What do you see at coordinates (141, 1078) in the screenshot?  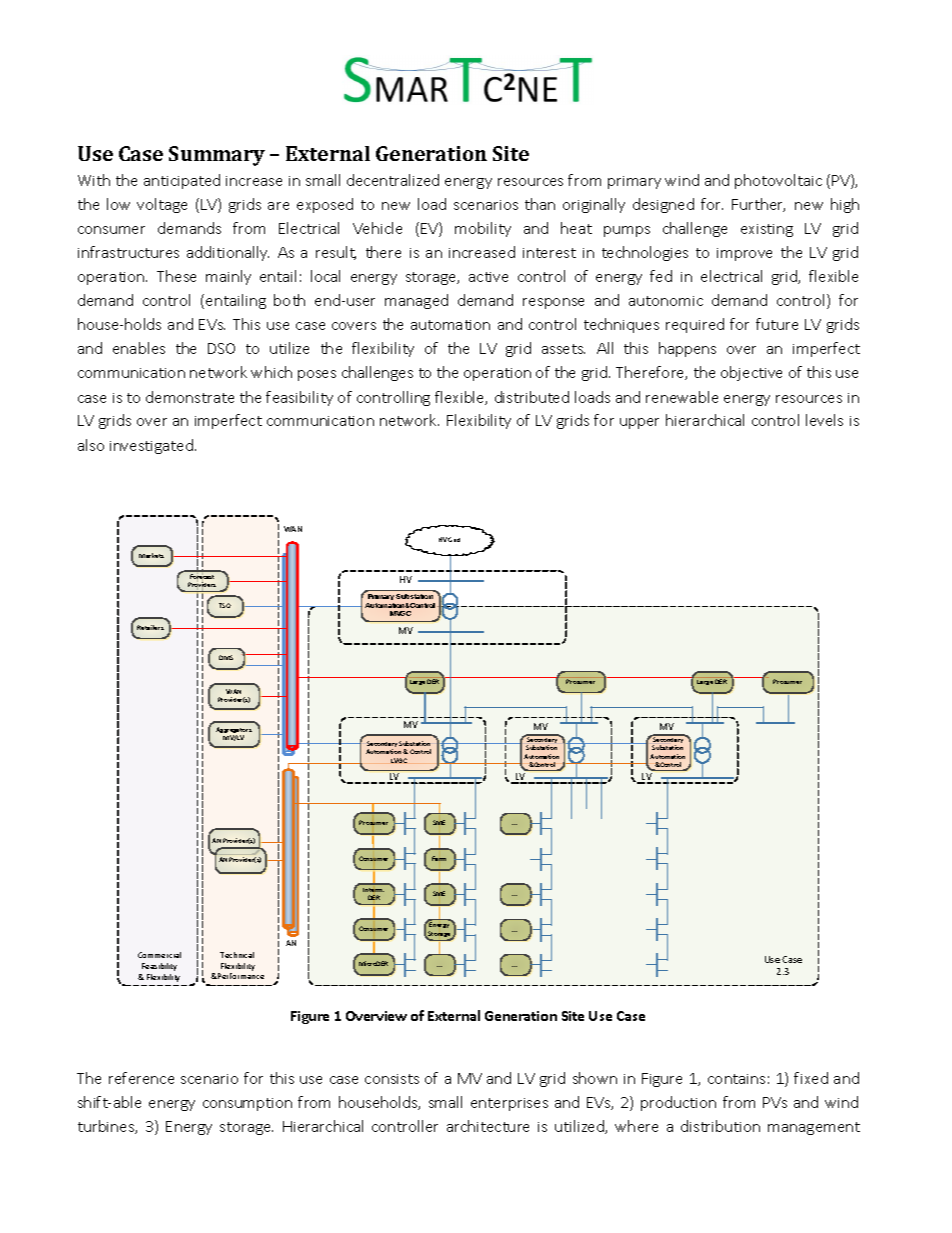 I see `reference` at bounding box center [141, 1078].
